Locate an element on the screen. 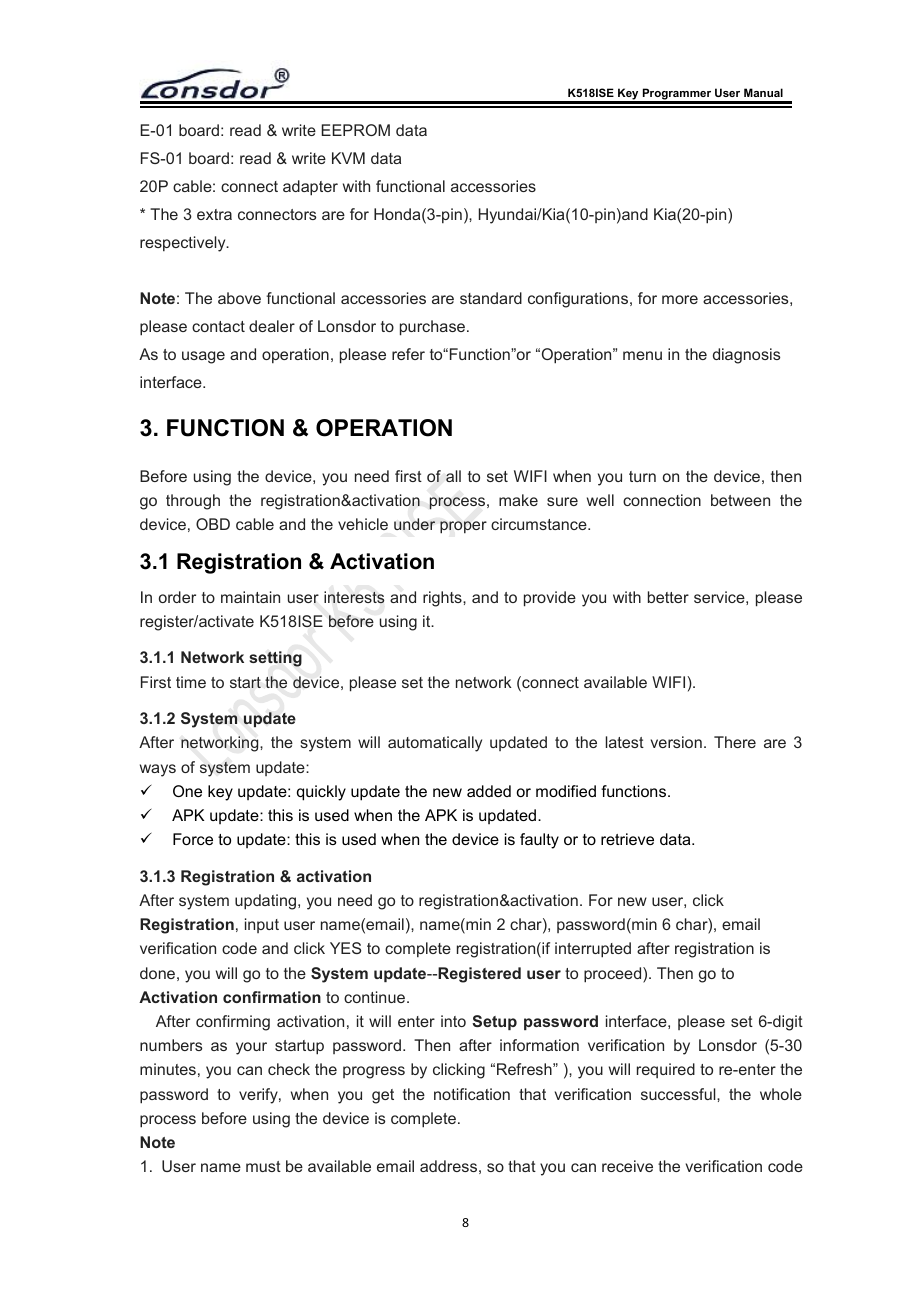 The width and height of the screenshot is (924, 1308). rights is located at coordinates (443, 599).
